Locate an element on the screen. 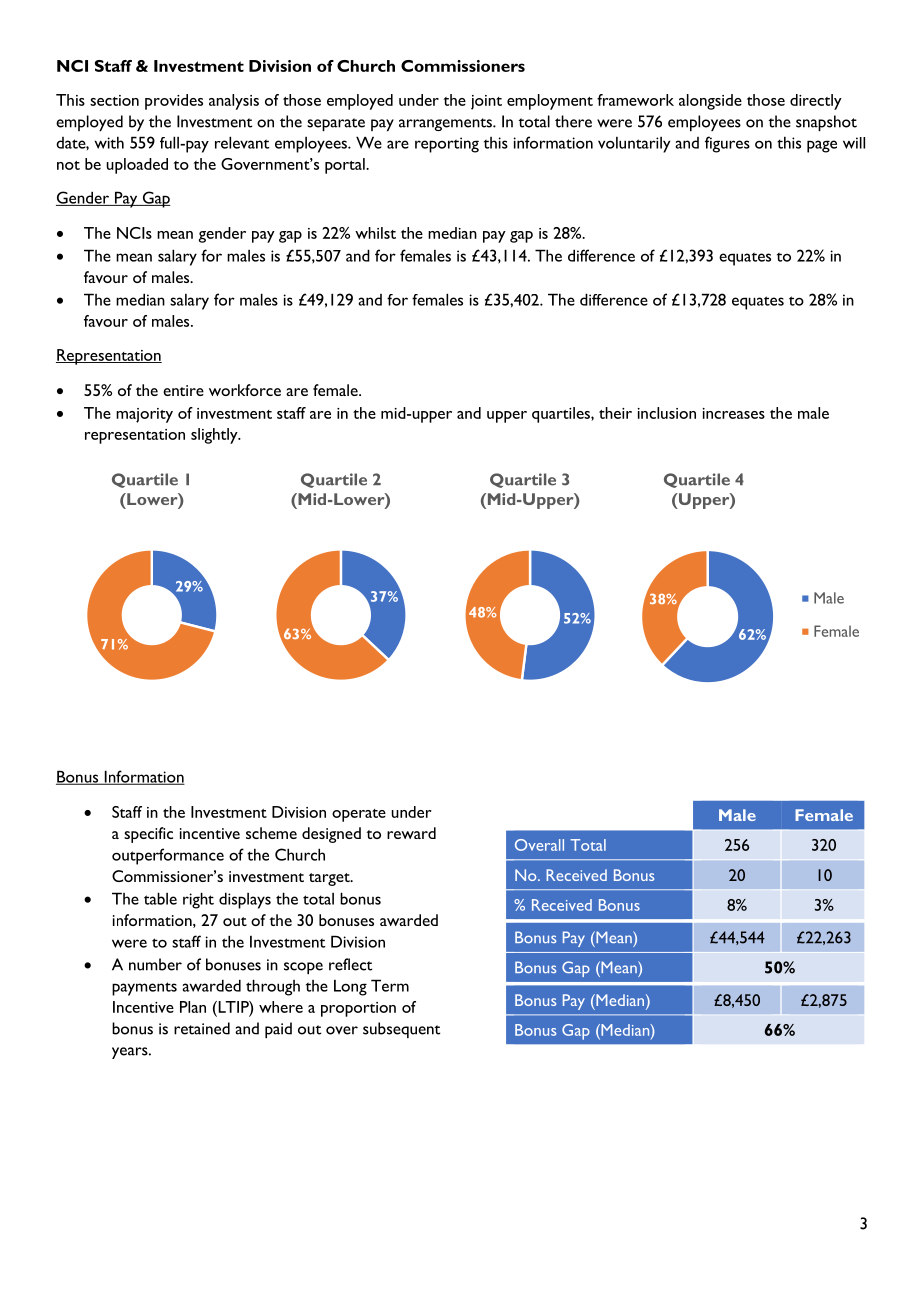  arrangements is located at coordinates (446, 124).
